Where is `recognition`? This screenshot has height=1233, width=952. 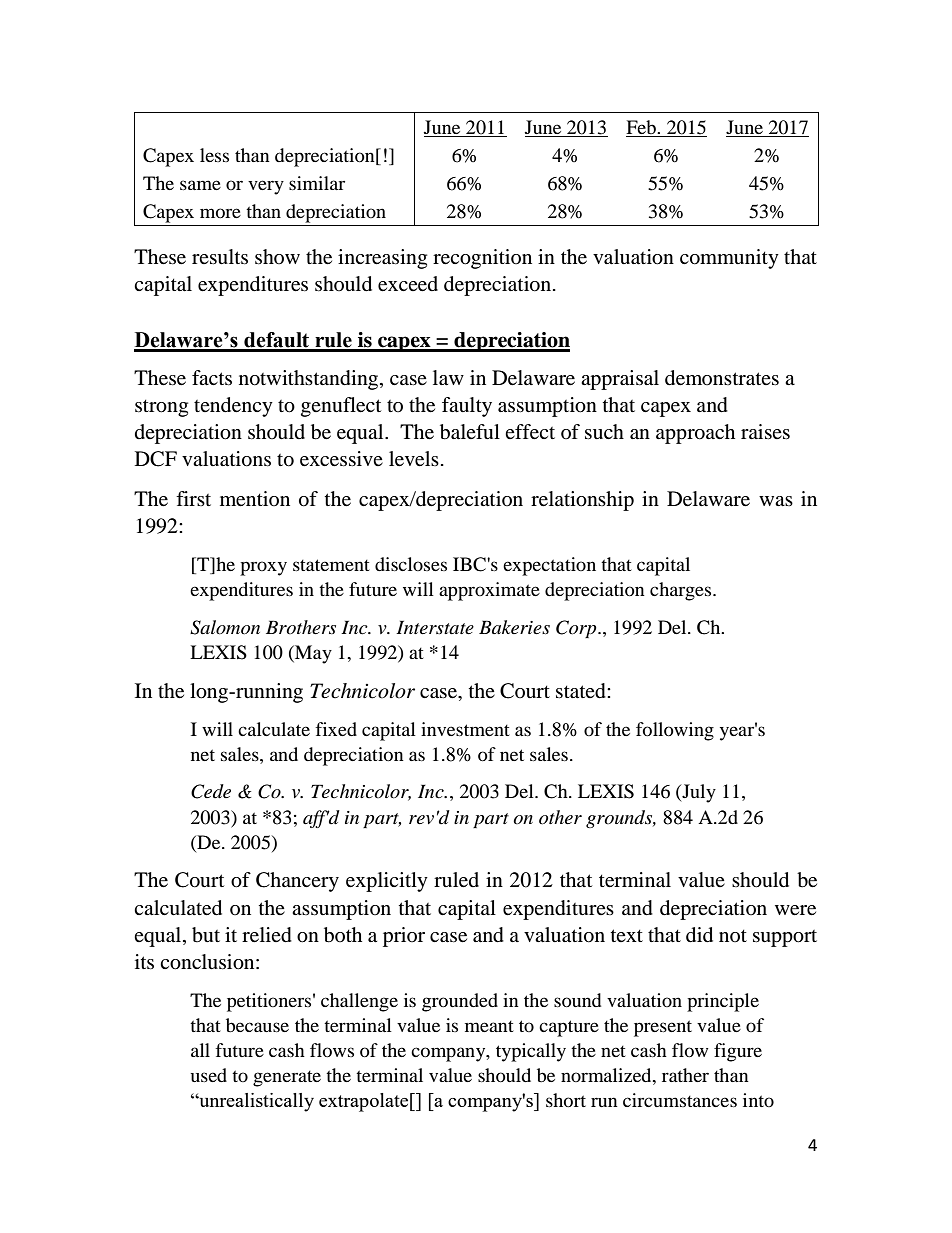 recognition is located at coordinates (482, 259).
